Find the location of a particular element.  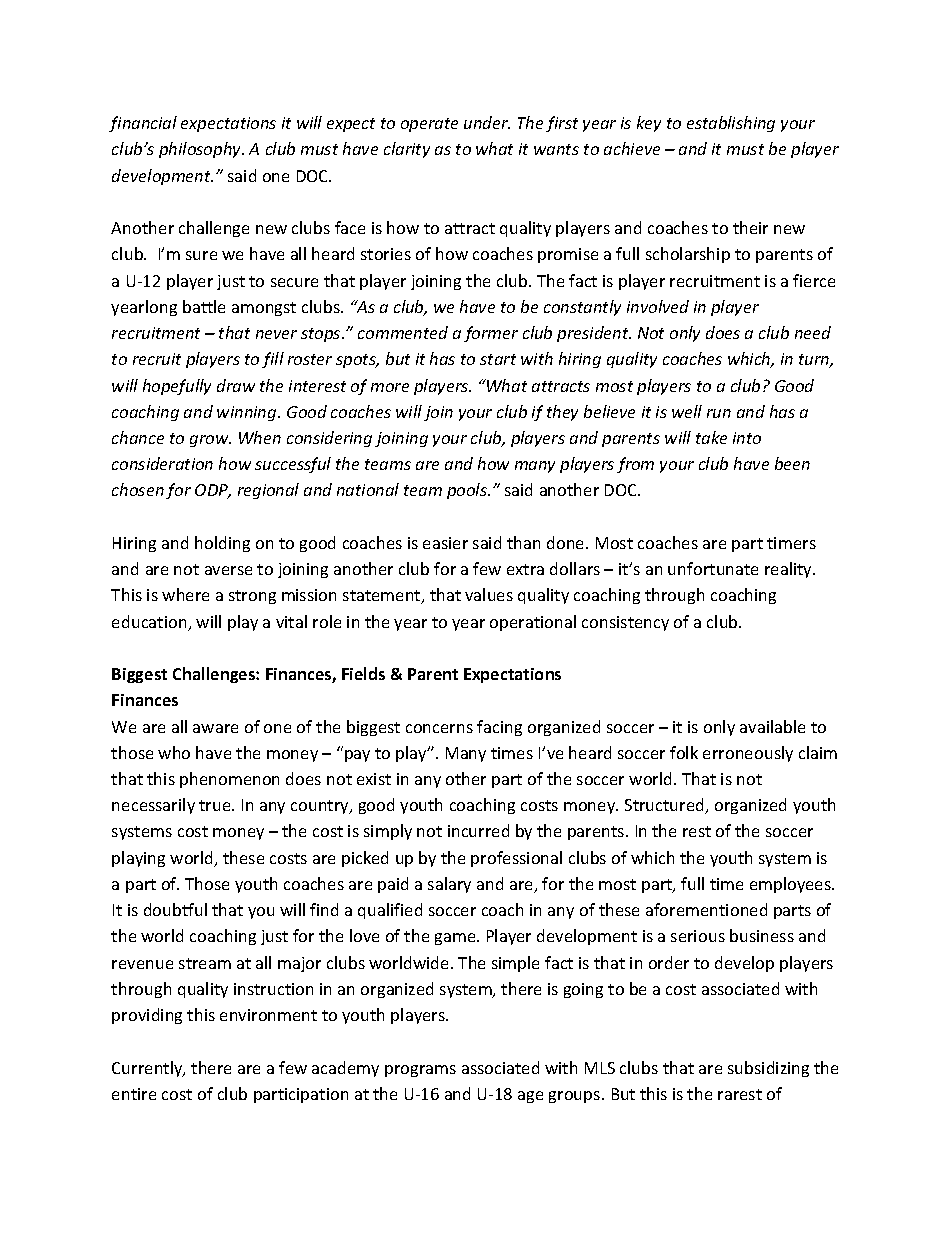

values is located at coordinates (489, 594).
